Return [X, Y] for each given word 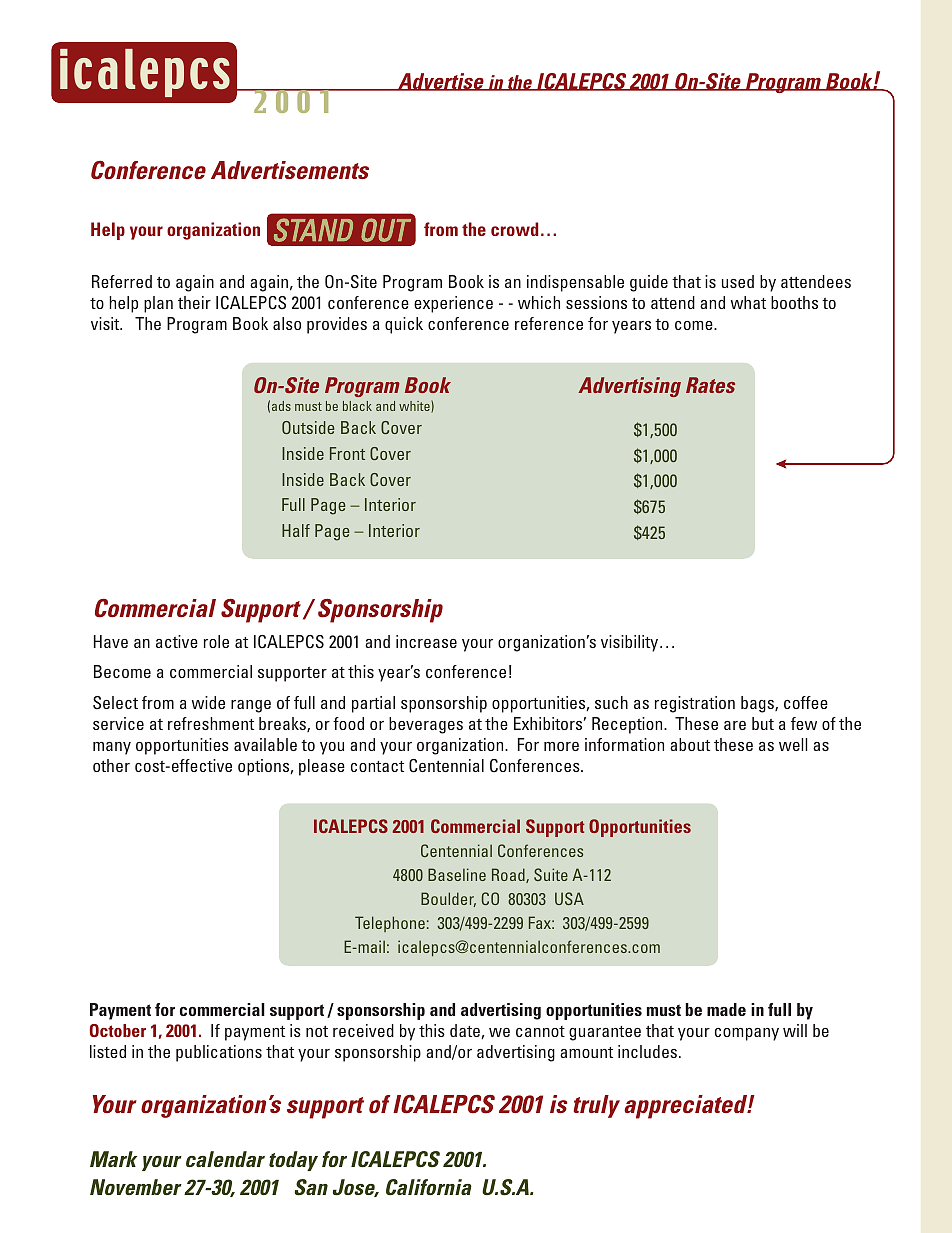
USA [569, 898]
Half [296, 530]
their [194, 302]
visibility [631, 643]
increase [426, 641]
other [111, 765]
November [136, 1187]
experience [453, 304]
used [738, 281]
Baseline [457, 874]
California [429, 1187]
